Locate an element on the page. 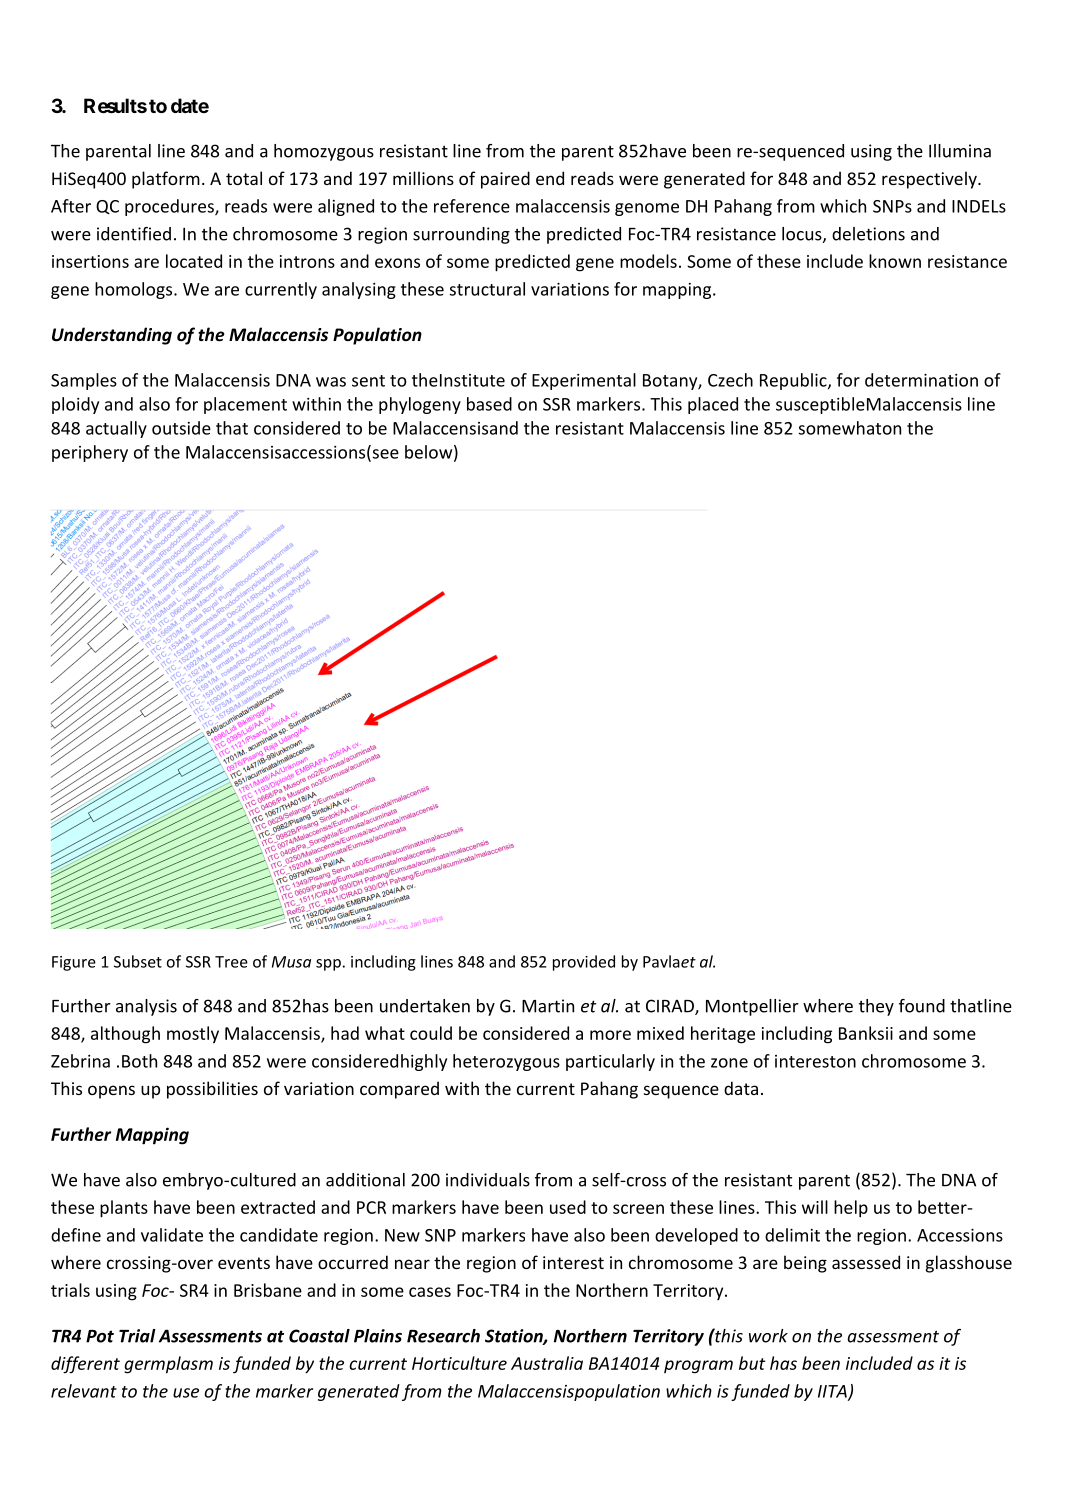 The width and height of the document is (1065, 1506). germplasm is located at coordinates (168, 1365).
